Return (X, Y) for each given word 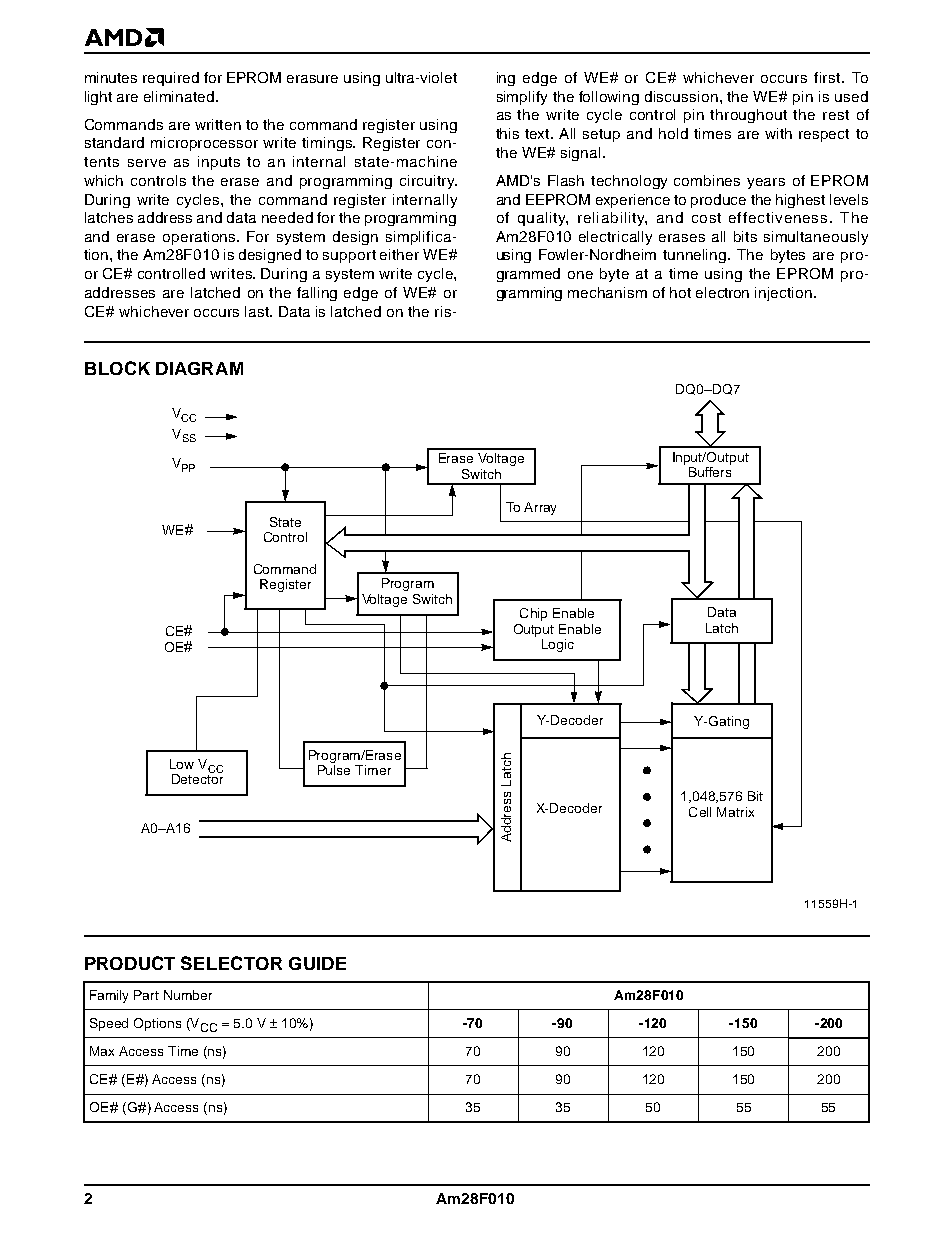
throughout (748, 116)
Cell (700, 812)
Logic (558, 645)
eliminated (179, 96)
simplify (522, 98)
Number (188, 995)
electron (722, 292)
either (399, 254)
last (258, 311)
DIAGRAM (199, 368)
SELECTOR (231, 963)
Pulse (334, 770)
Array (540, 508)
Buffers (710, 472)
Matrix (735, 812)
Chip (533, 614)
